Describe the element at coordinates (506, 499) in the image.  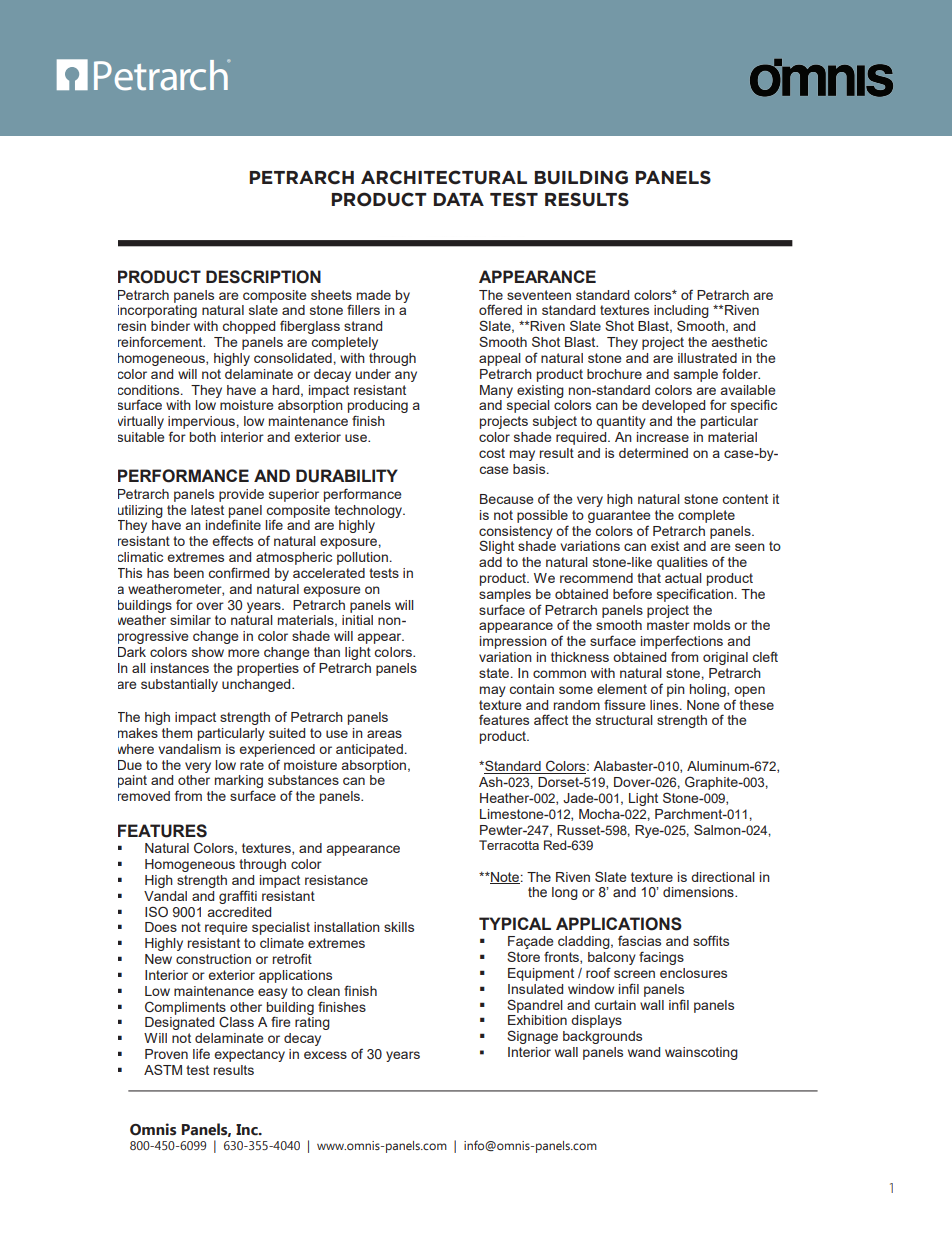
I see `Because` at that location.
